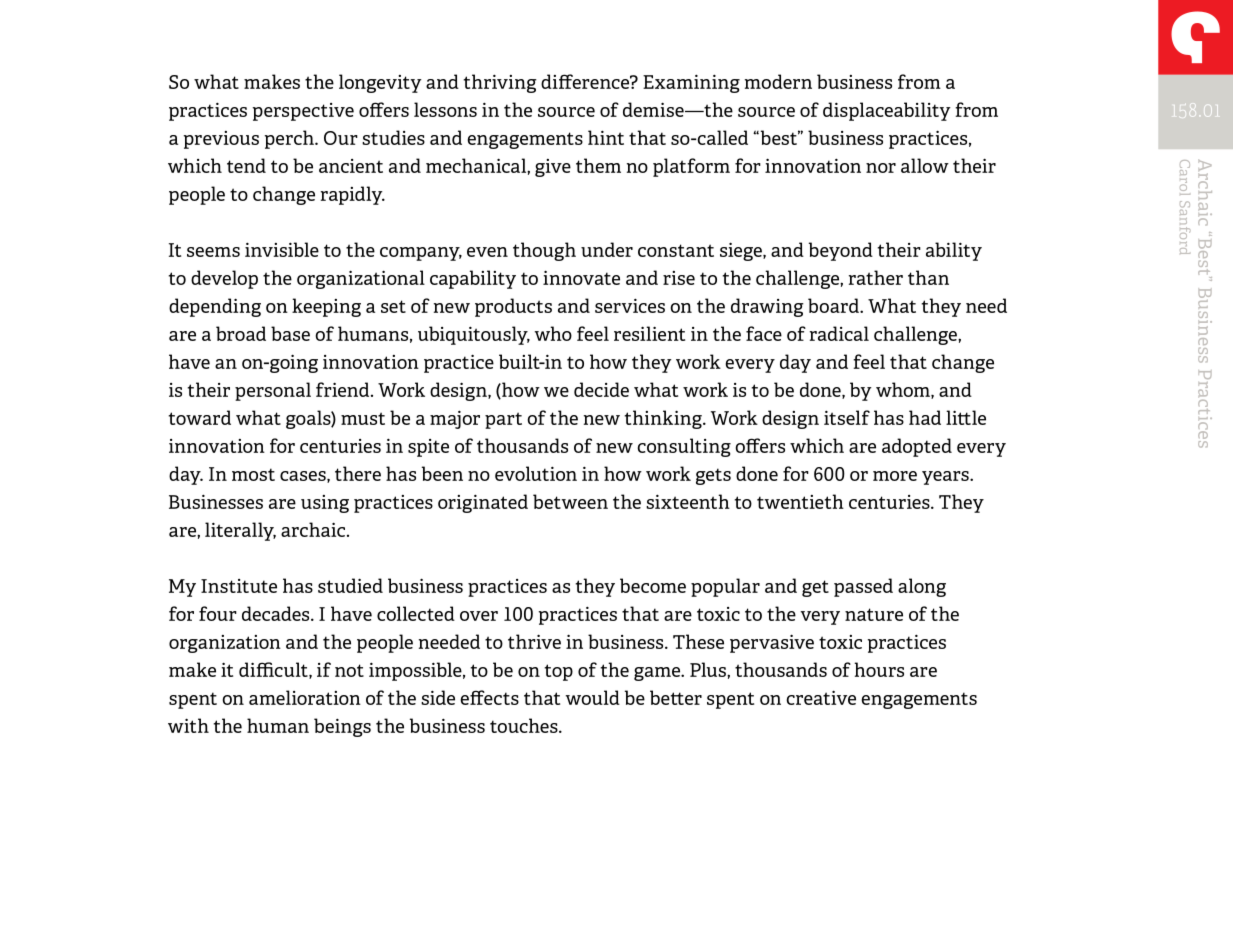 The height and width of the screenshot is (952, 1233). What do you see at coordinates (593, 697) in the screenshot?
I see `would` at bounding box center [593, 697].
